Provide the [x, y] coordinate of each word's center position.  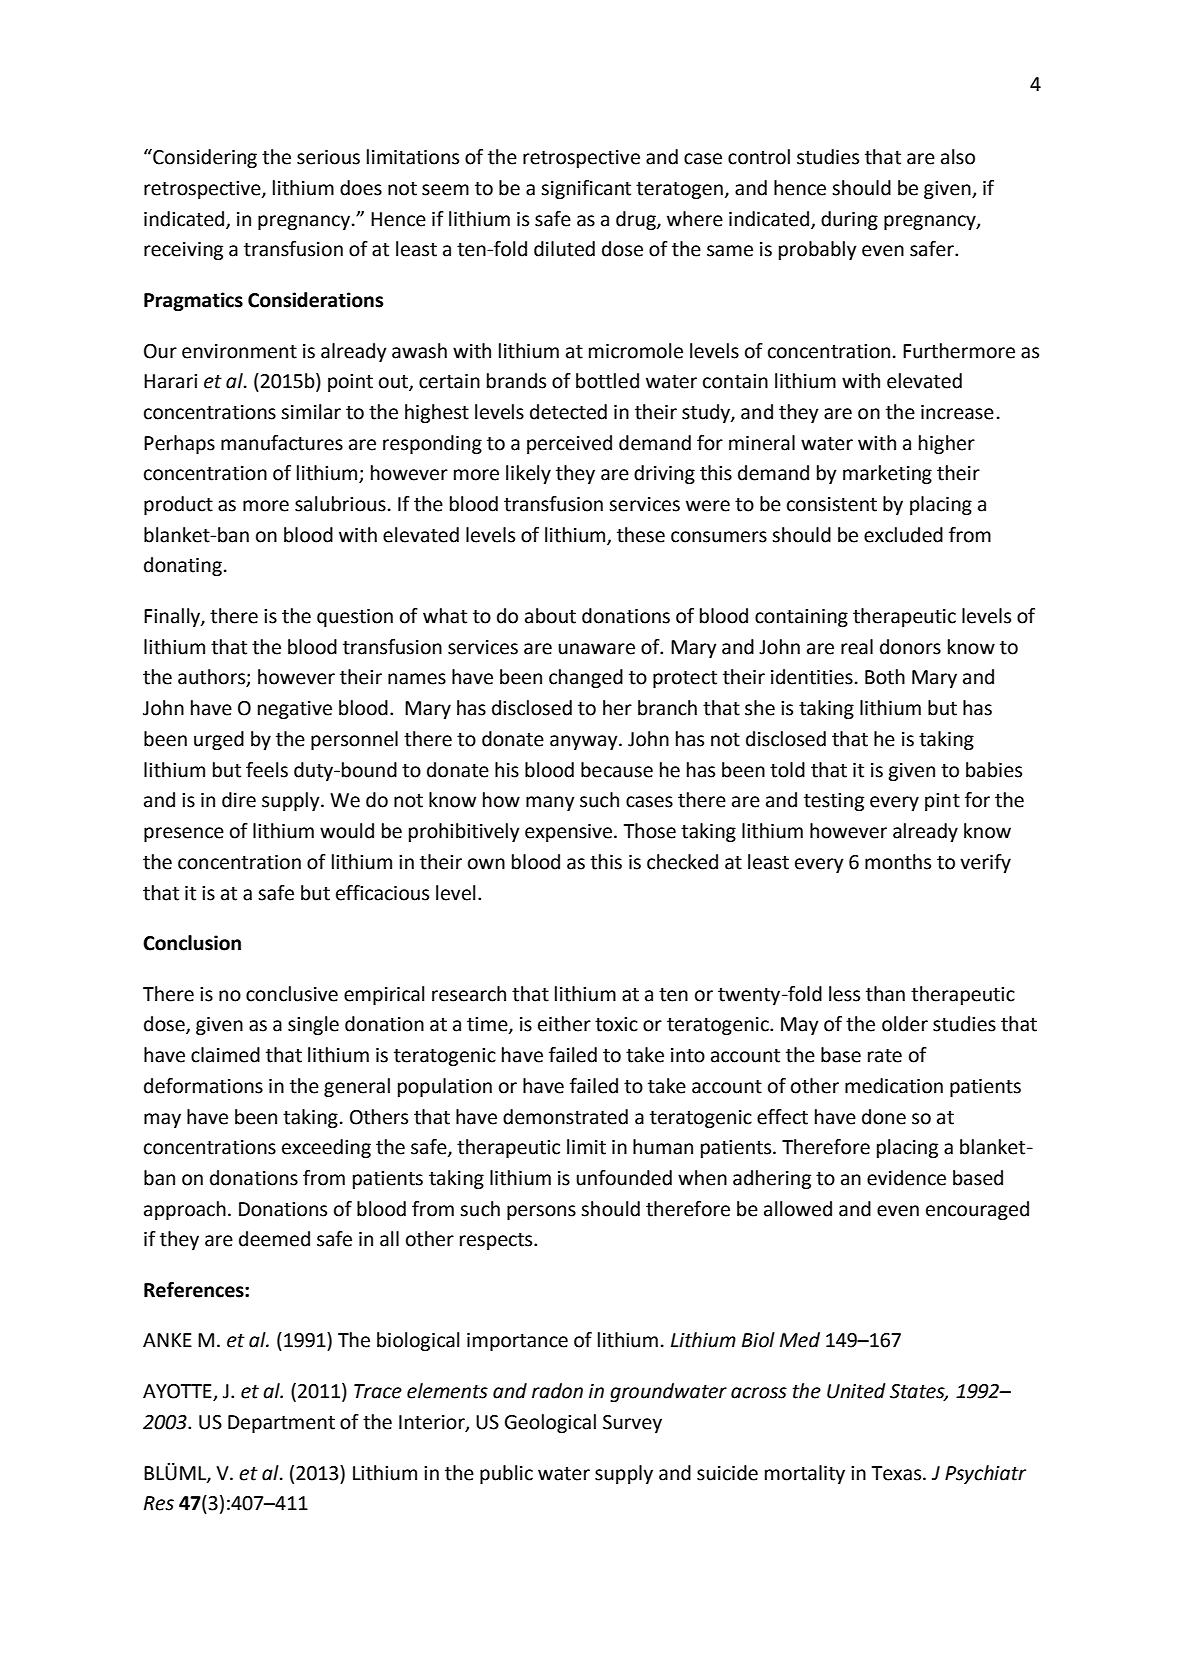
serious [328, 157]
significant [586, 189]
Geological [550, 1423]
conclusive [292, 994]
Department [281, 1424]
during [849, 220]
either [564, 1024]
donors [910, 647]
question [355, 618]
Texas [898, 1473]
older [905, 1024]
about [550, 616]
